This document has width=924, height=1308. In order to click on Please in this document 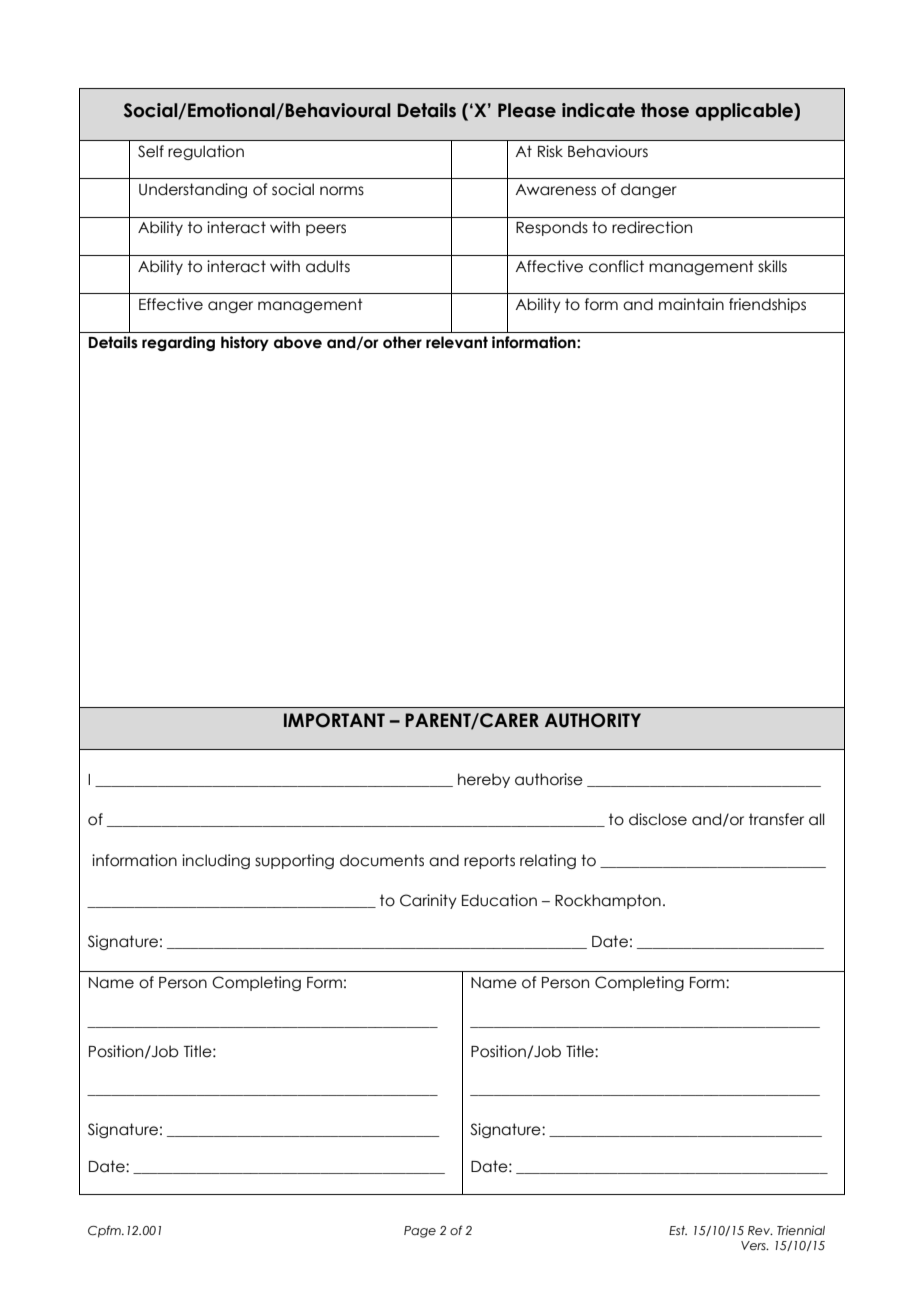, I will do `click(527, 110)`.
